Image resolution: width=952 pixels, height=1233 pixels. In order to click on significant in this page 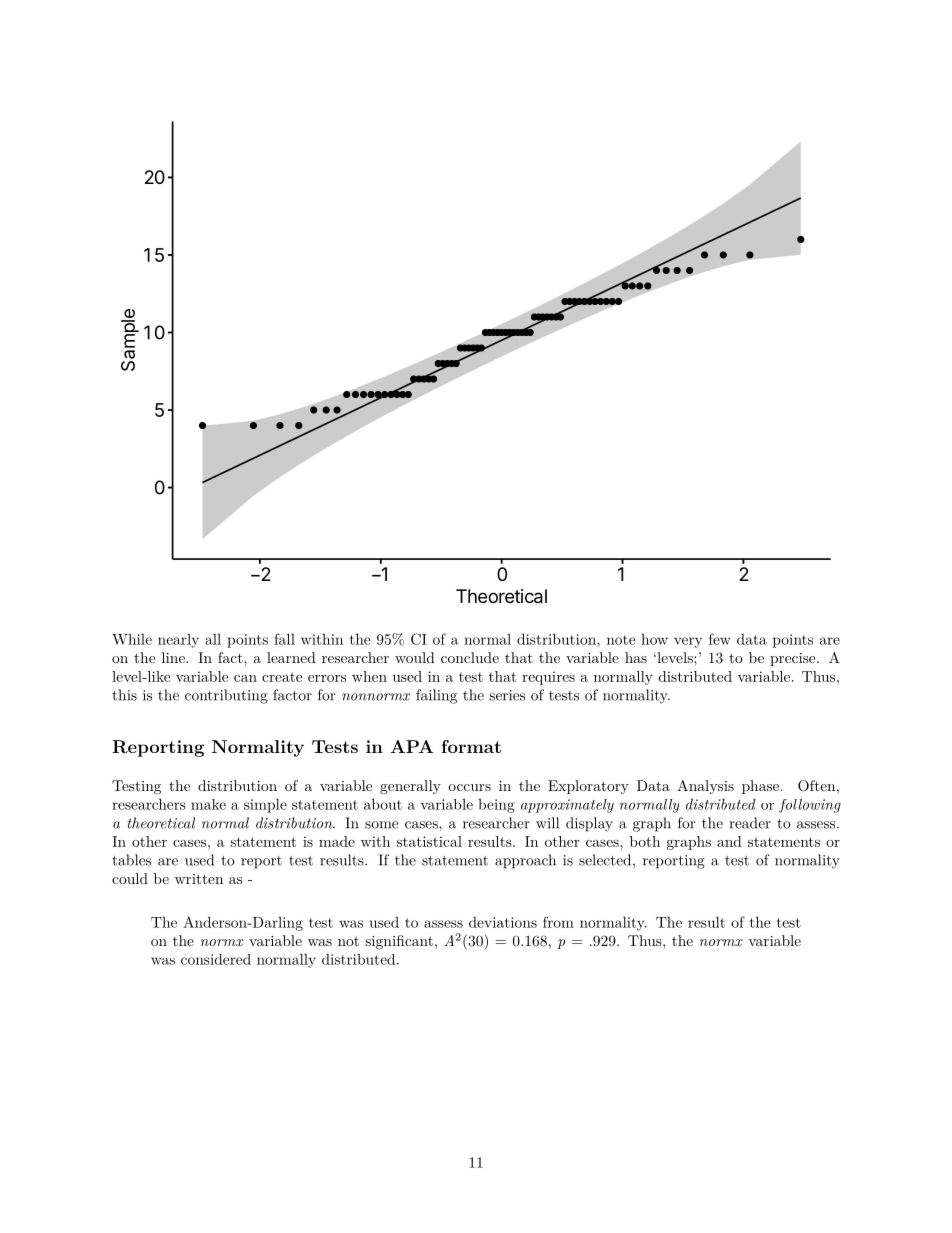, I will do `click(399, 942)`.
